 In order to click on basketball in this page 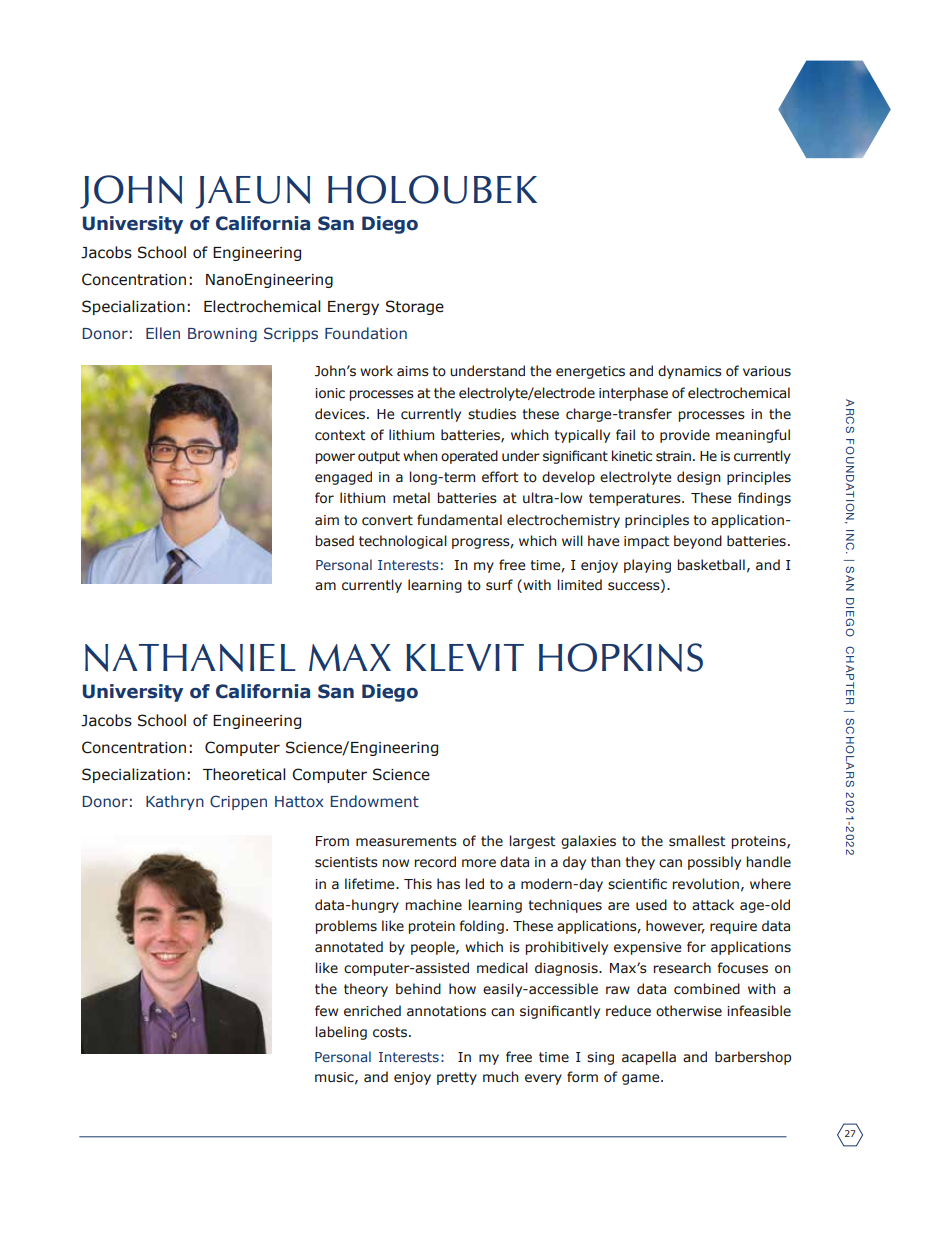, I will do `click(711, 565)`.
